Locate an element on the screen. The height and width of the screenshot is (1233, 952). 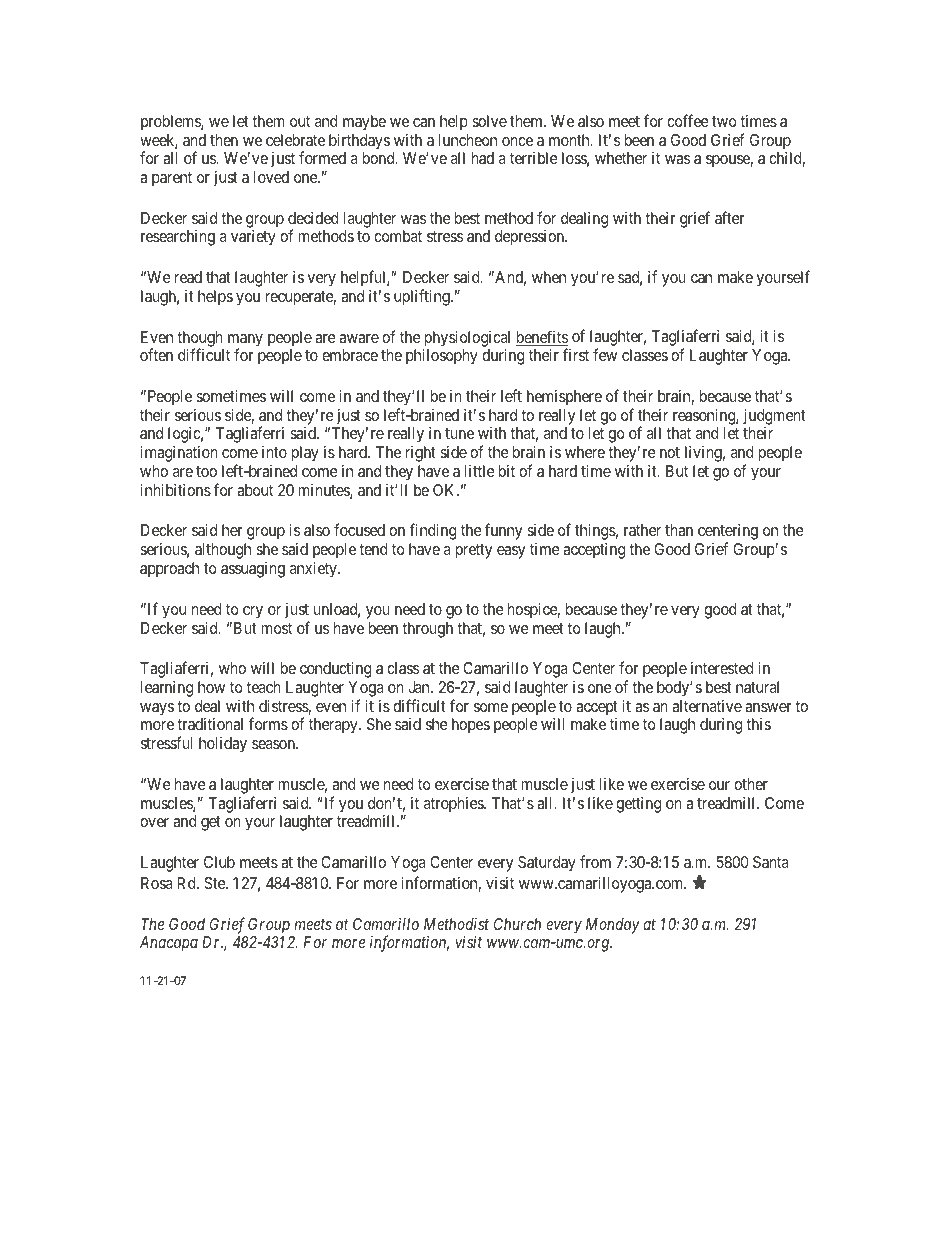
coffee is located at coordinates (688, 120).
